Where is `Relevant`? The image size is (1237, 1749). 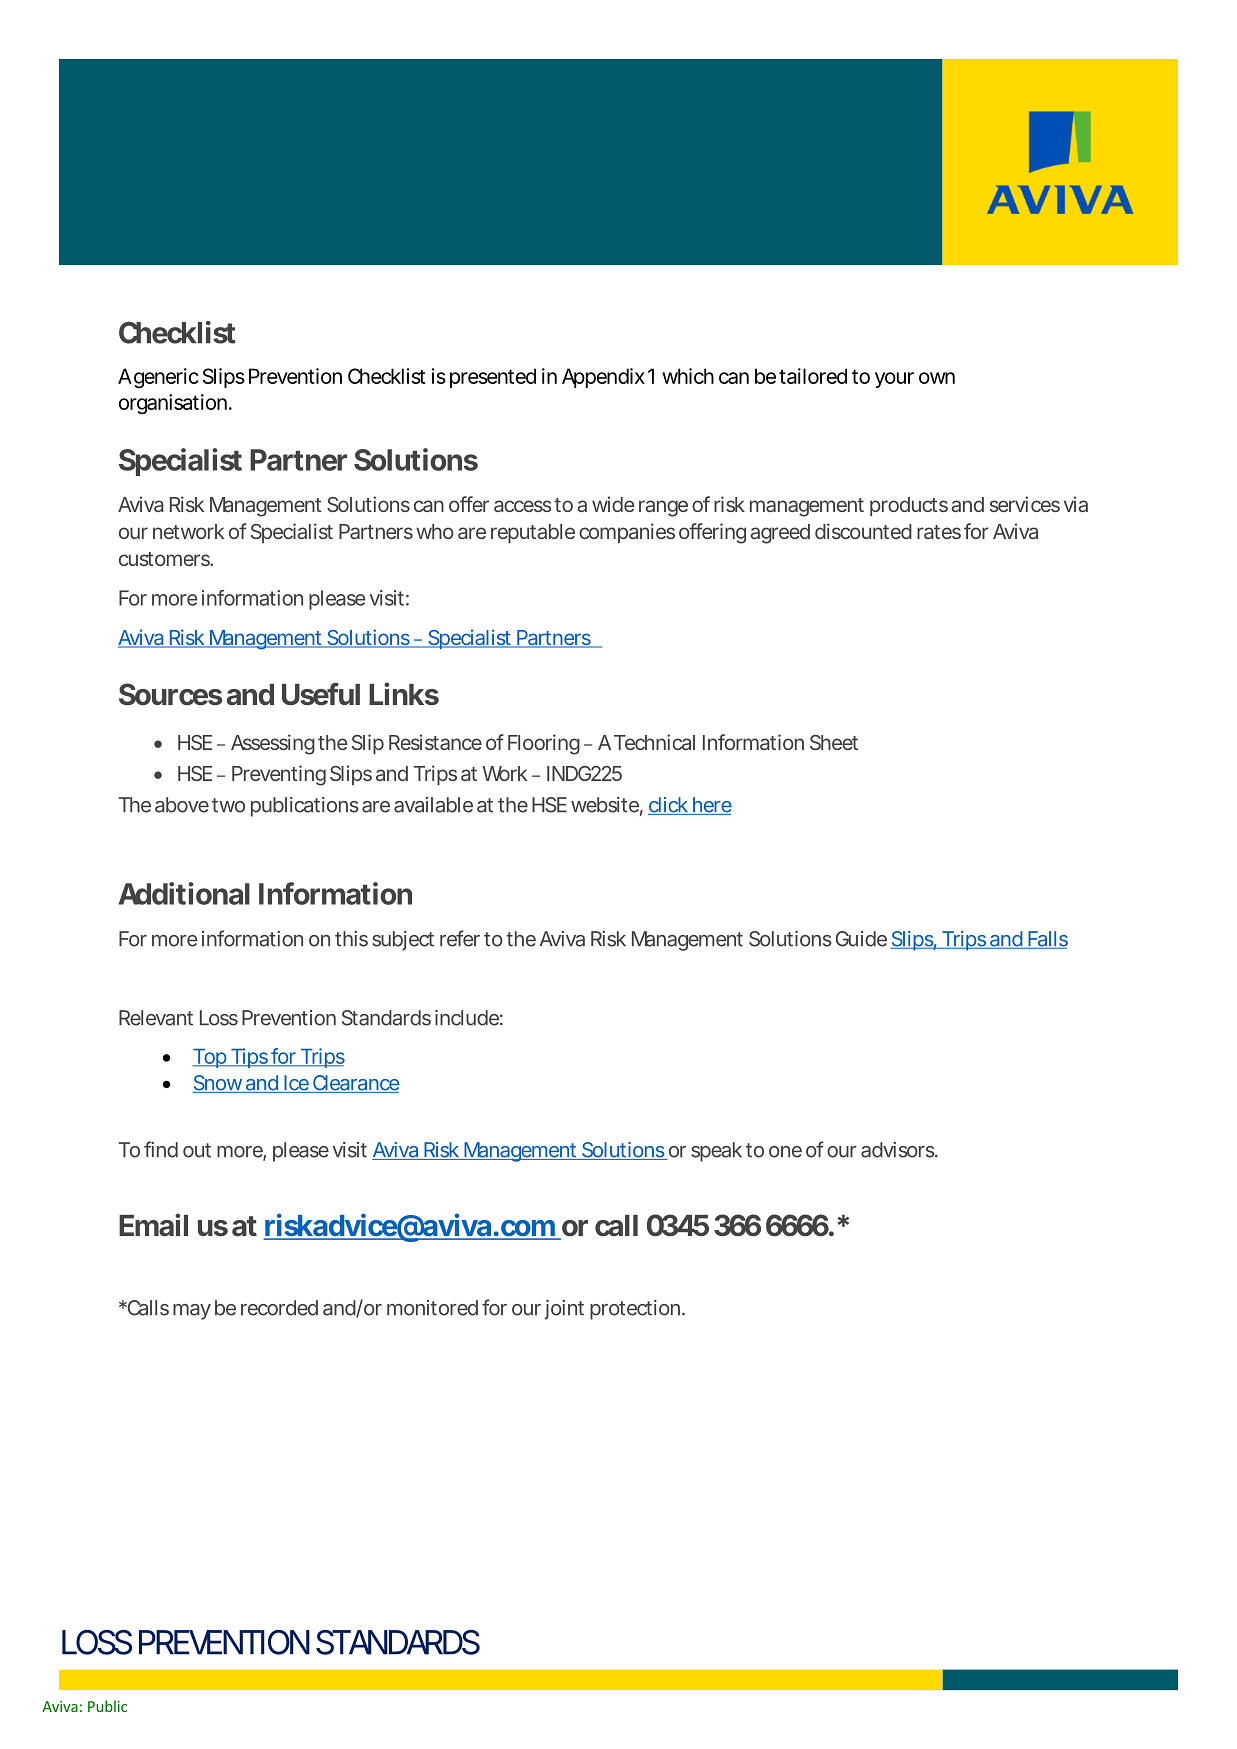
Relevant is located at coordinates (156, 1018).
